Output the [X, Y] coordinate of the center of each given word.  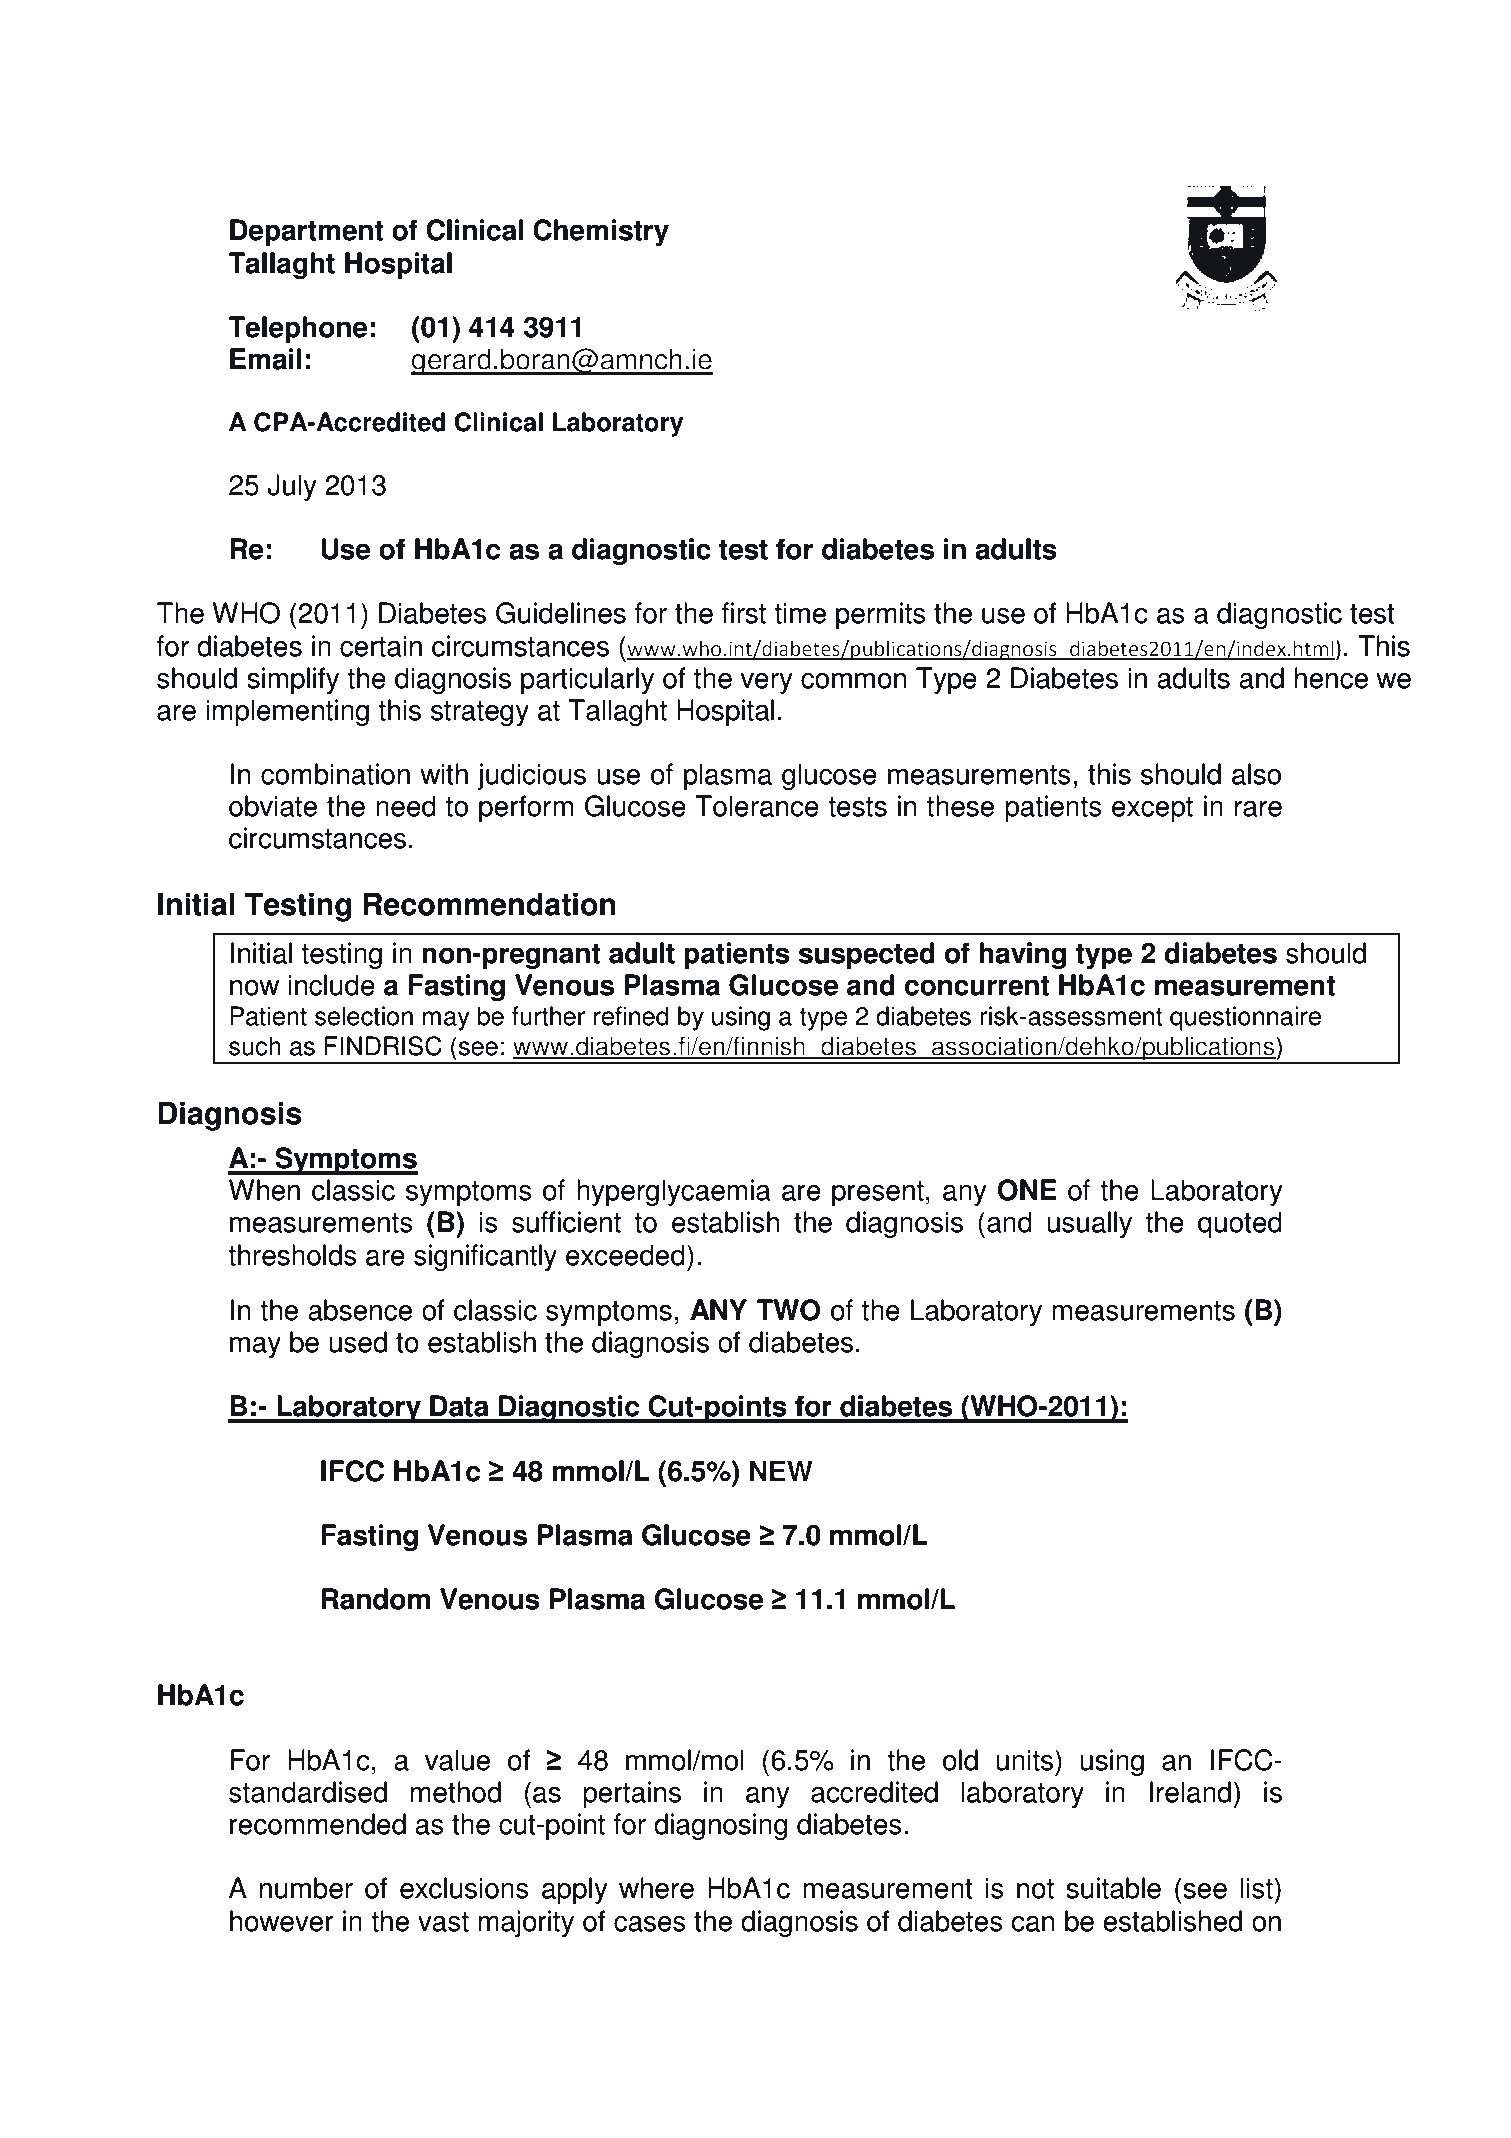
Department [306, 232]
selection [364, 1016]
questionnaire [1245, 1018]
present [878, 1193]
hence [1331, 678]
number [306, 1888]
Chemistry [601, 232]
